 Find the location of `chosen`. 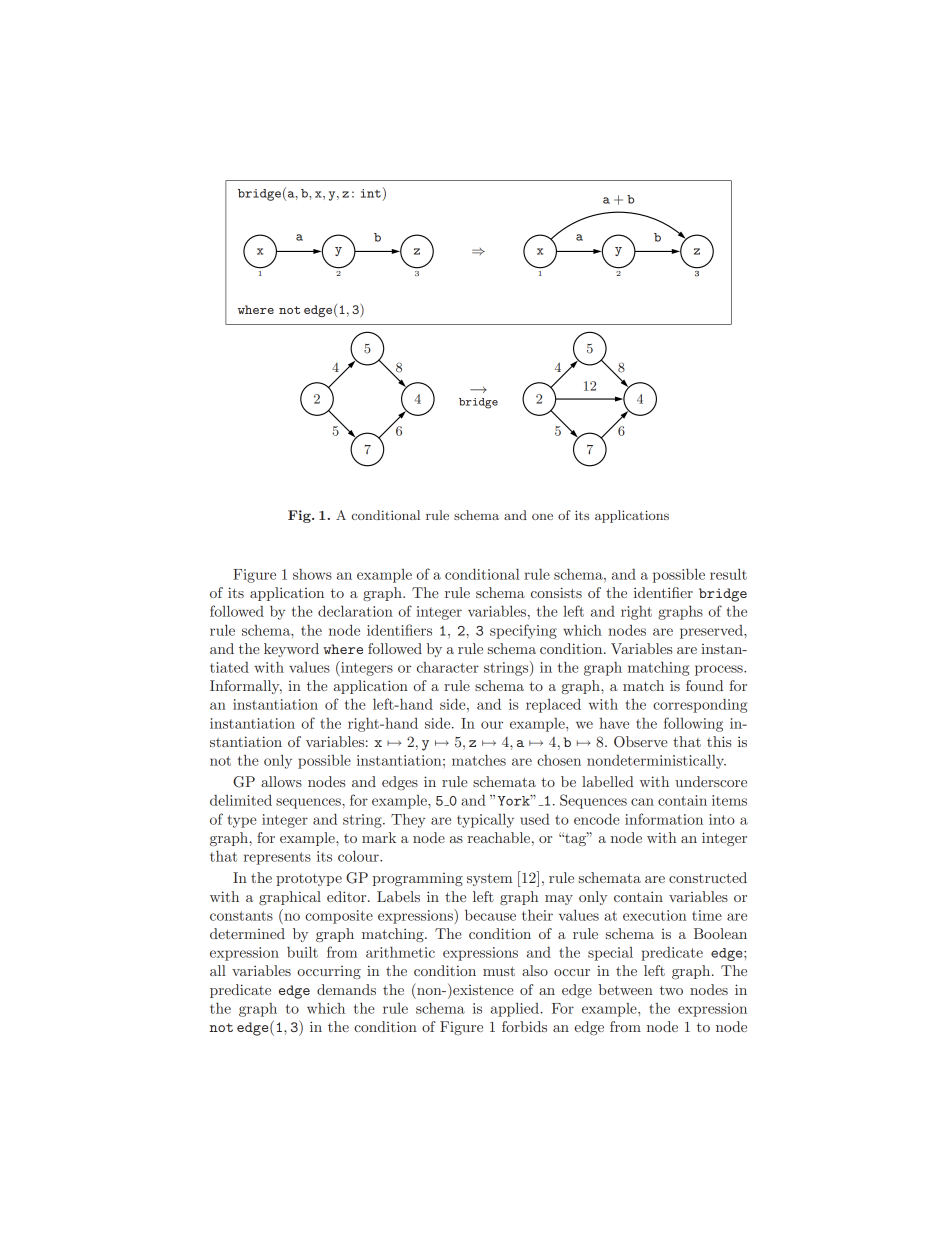

chosen is located at coordinates (559, 760).
